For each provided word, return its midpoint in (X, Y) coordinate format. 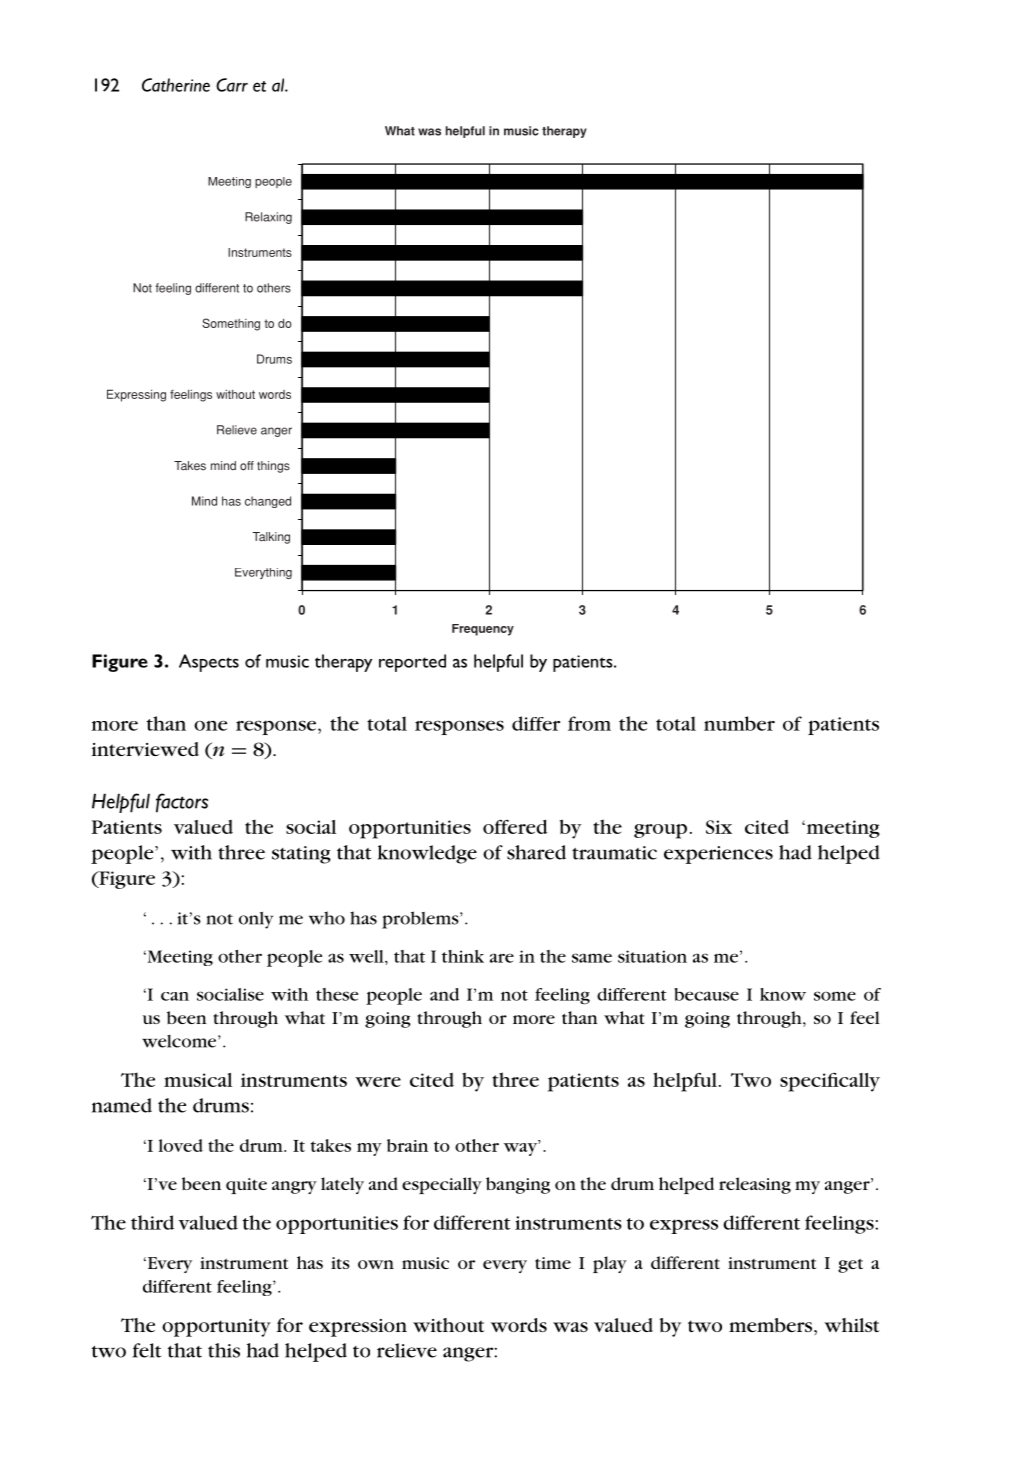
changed (268, 502)
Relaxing (268, 218)
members (772, 1325)
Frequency (483, 630)
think (463, 956)
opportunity (216, 1328)
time (553, 1263)
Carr (232, 85)
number (739, 723)
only (256, 920)
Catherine (176, 85)
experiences (718, 855)
